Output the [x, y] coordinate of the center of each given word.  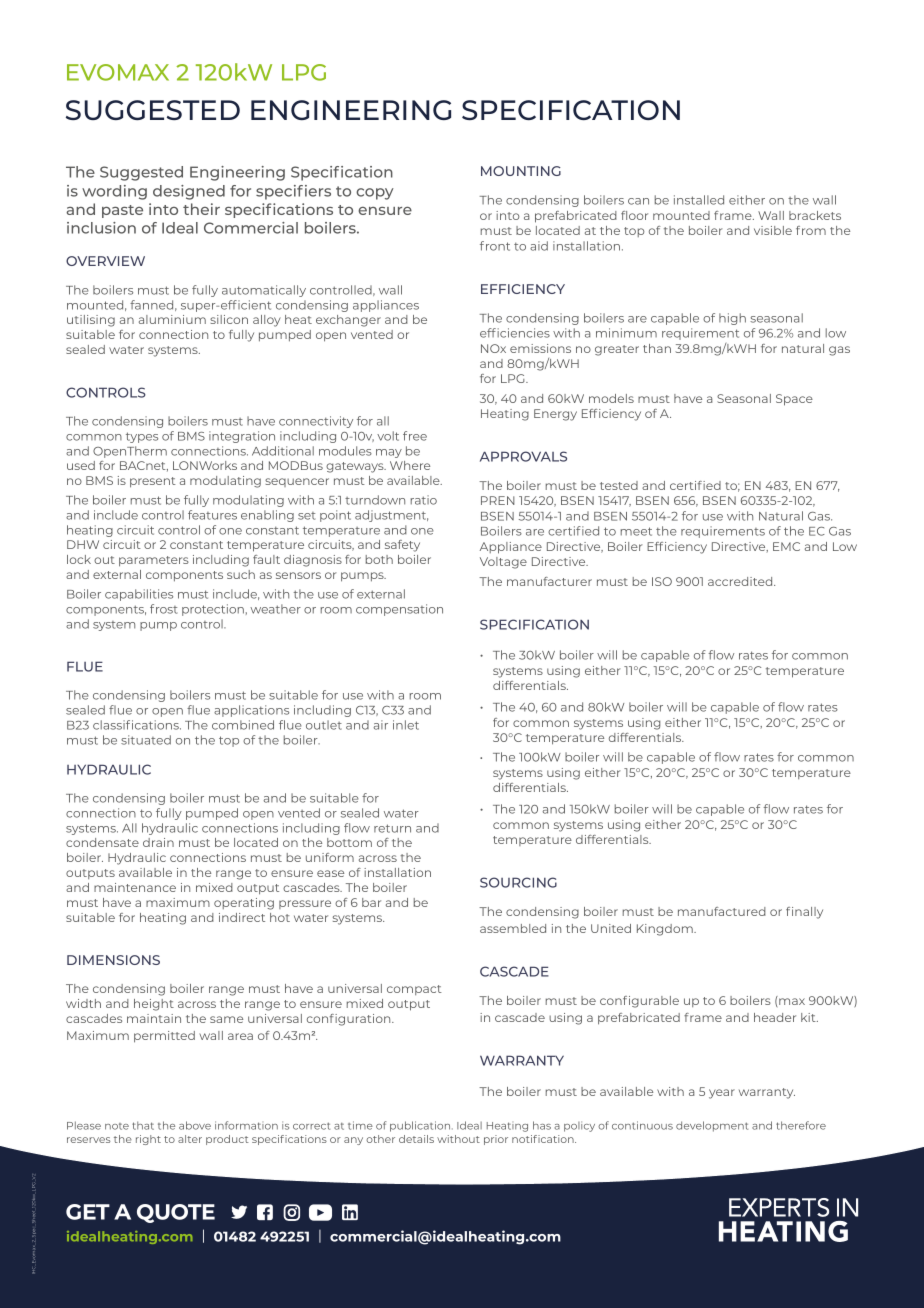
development [712, 1126]
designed [189, 192]
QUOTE [176, 1213]
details [416, 1139]
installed [699, 200]
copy [375, 194]
